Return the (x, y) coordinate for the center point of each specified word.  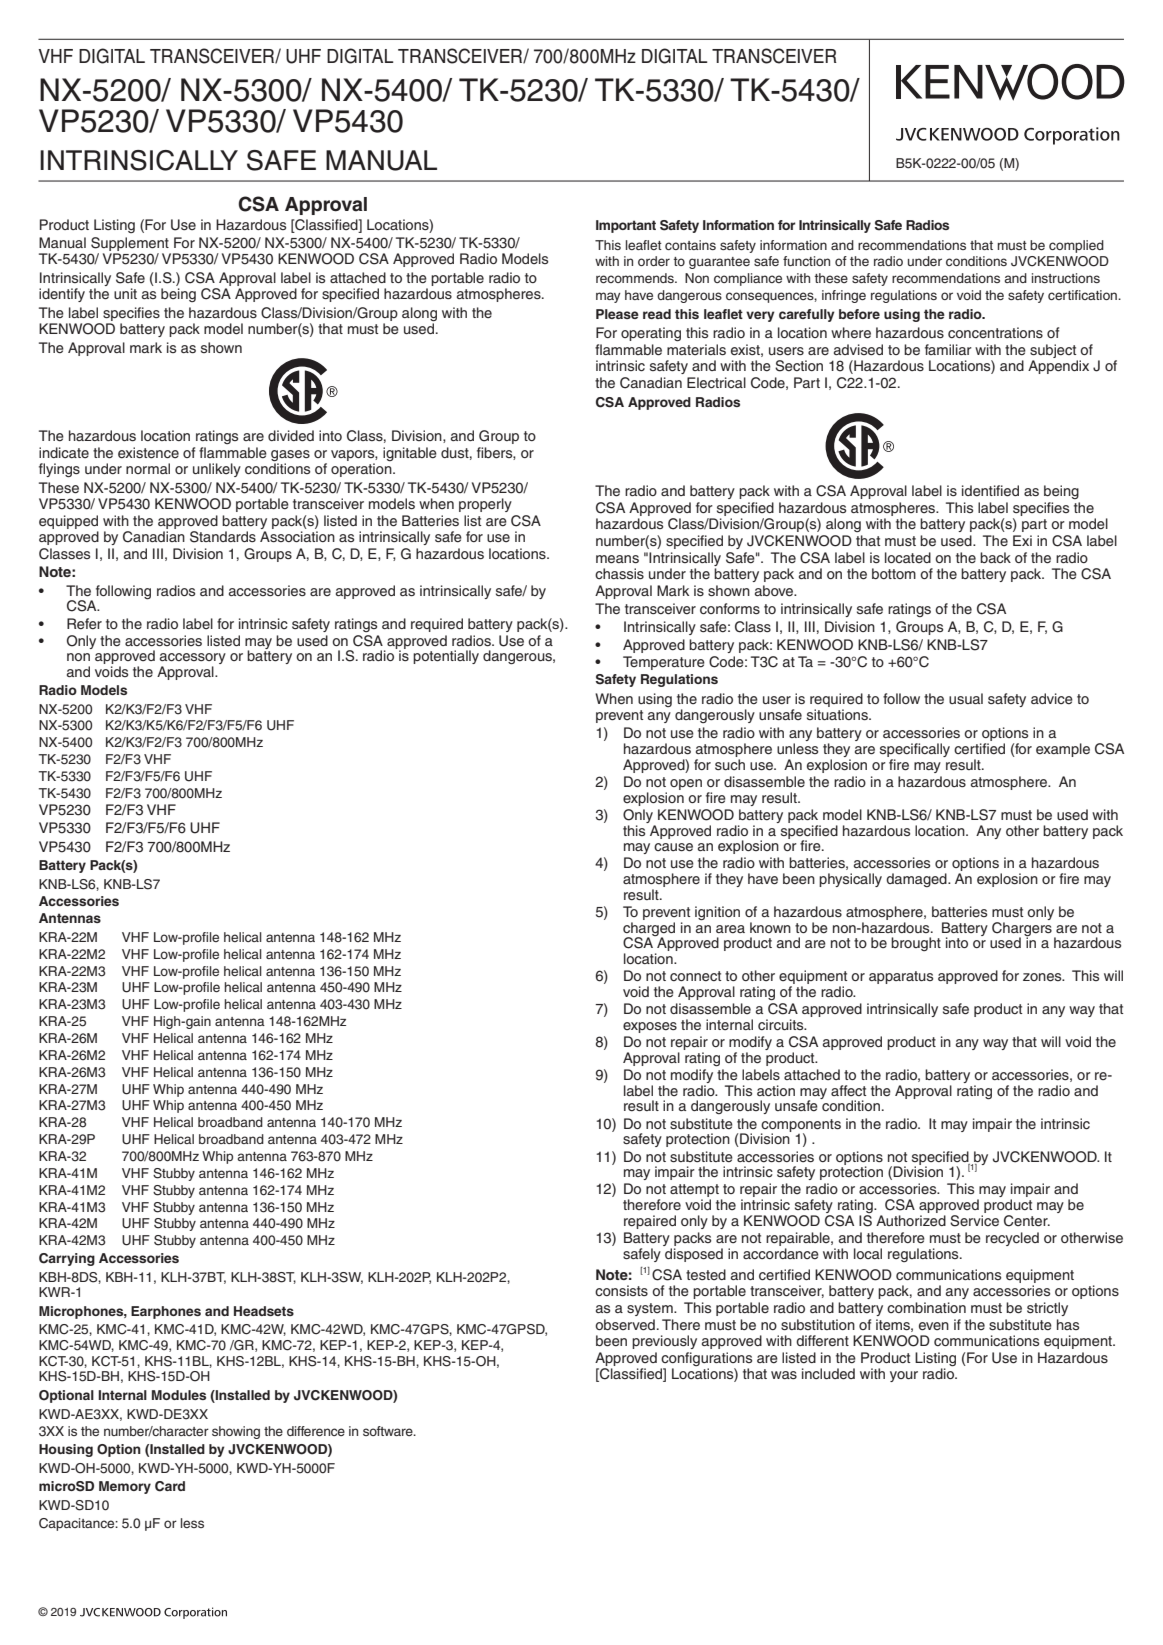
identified (990, 491)
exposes (650, 1027)
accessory (193, 660)
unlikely (217, 470)
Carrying (67, 1259)
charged (649, 930)
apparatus (901, 977)
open (686, 784)
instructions (1066, 278)
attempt (694, 1192)
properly (485, 505)
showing (236, 1432)
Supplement (130, 244)
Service (974, 1219)
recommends (636, 278)
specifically (915, 751)
